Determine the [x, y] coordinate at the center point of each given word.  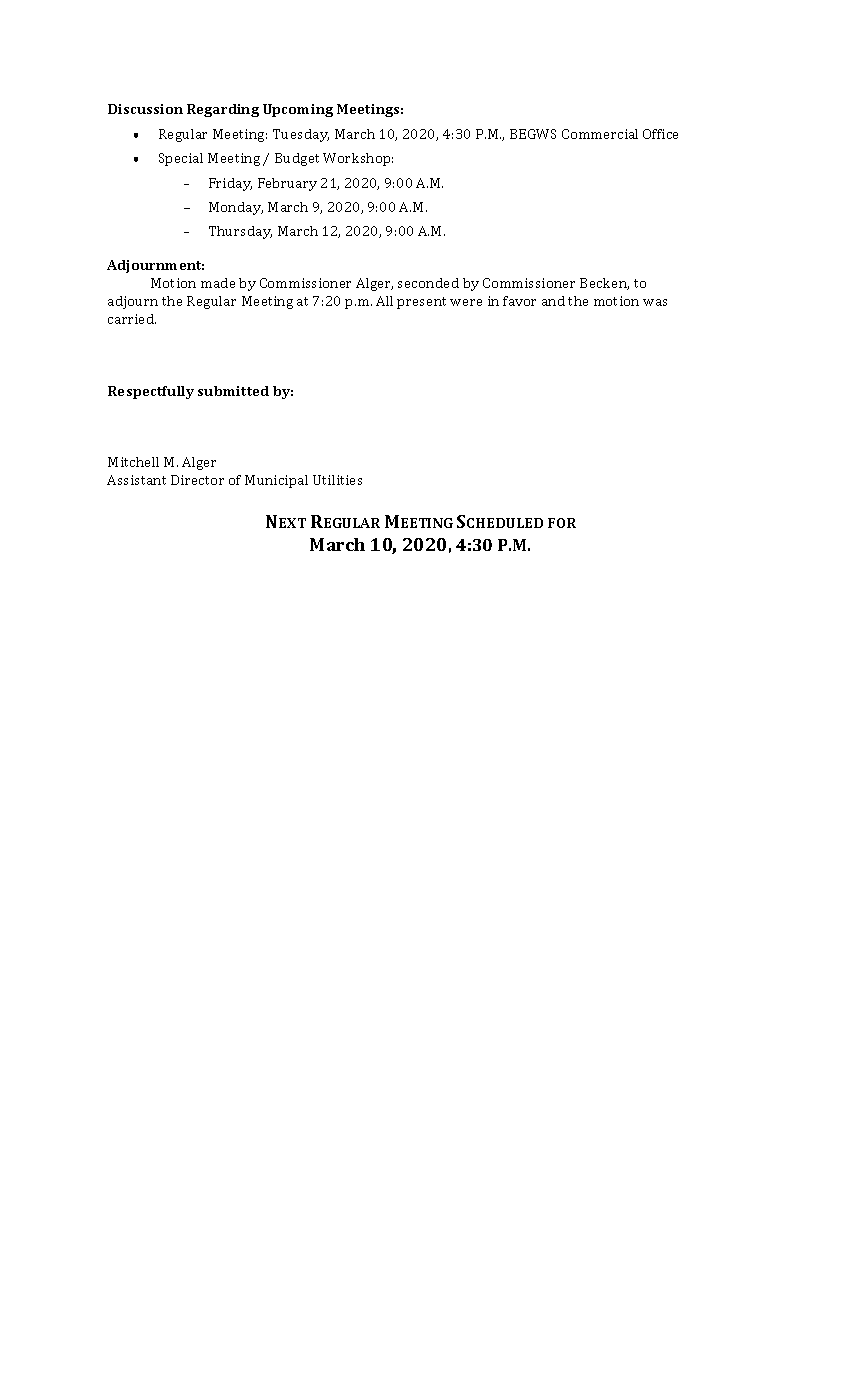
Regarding [223, 110]
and [553, 301]
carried [132, 319]
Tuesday [301, 135]
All [384, 301]
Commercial [600, 134]
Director [197, 480]
